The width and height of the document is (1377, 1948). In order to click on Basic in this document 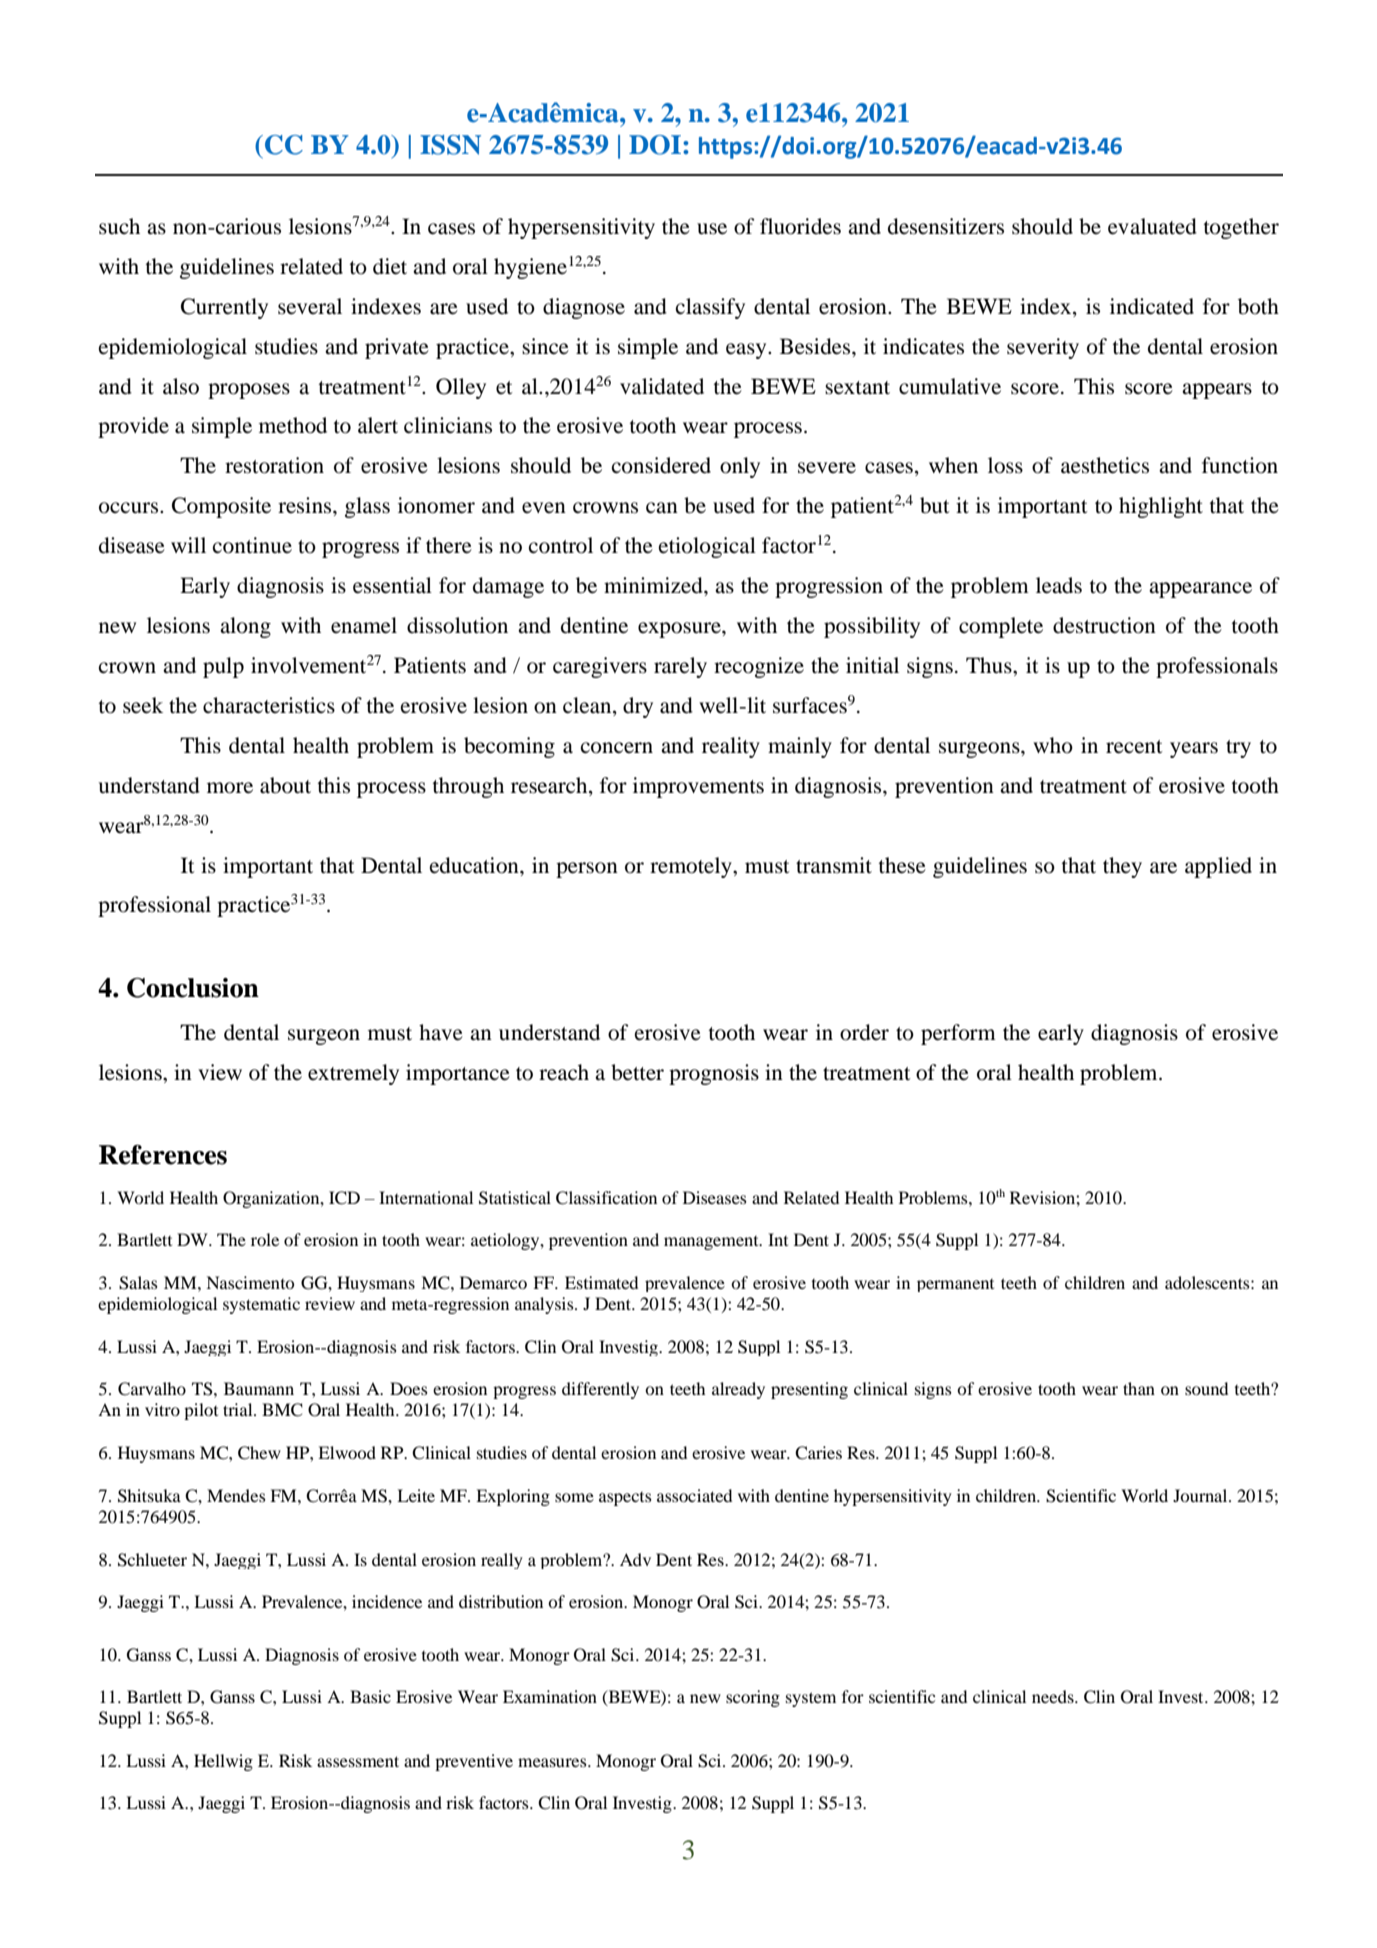, I will do `click(370, 1696)`.
